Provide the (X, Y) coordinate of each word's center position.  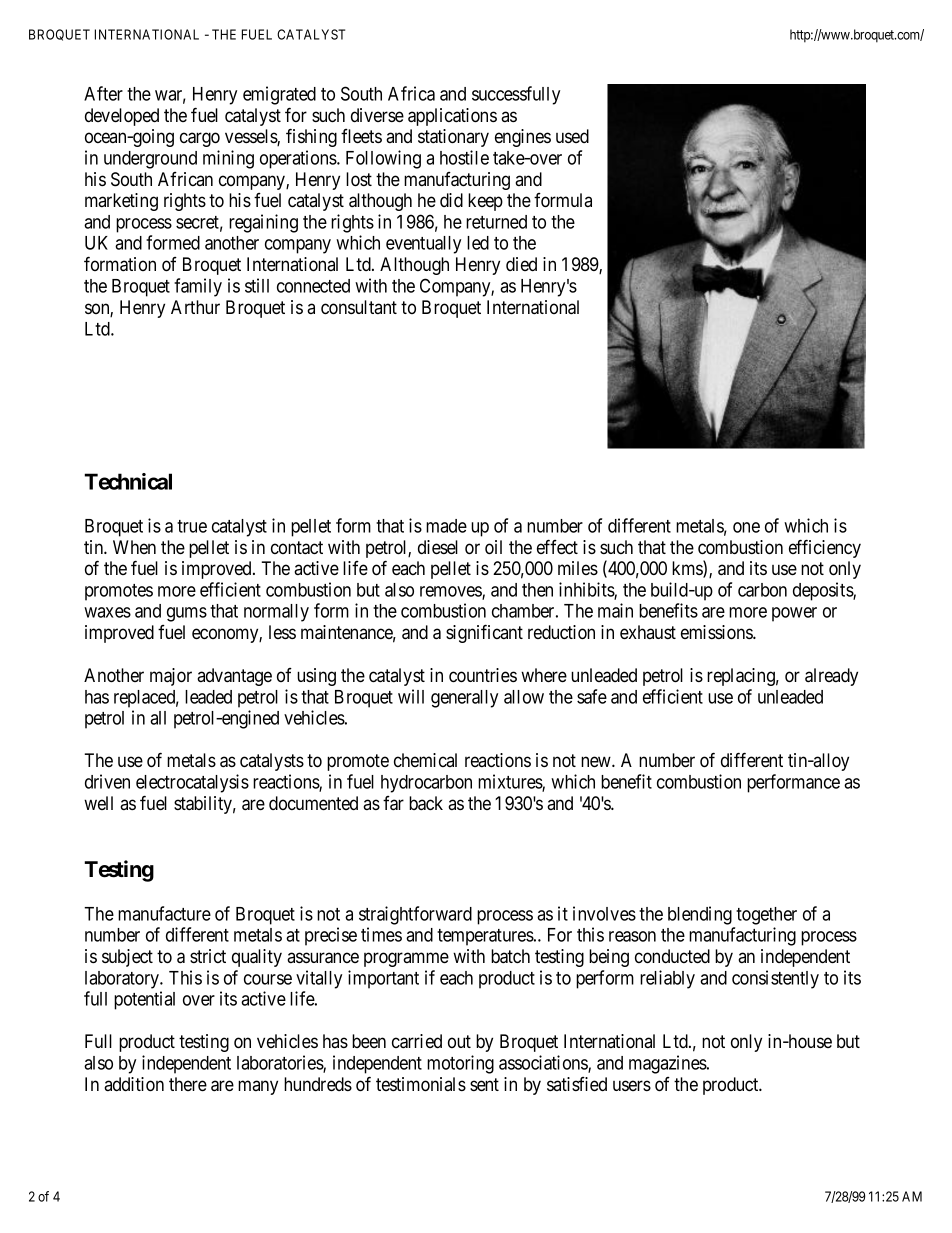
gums (187, 614)
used (572, 136)
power (794, 614)
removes (451, 592)
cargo (200, 139)
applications (452, 117)
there (188, 1084)
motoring (460, 1064)
